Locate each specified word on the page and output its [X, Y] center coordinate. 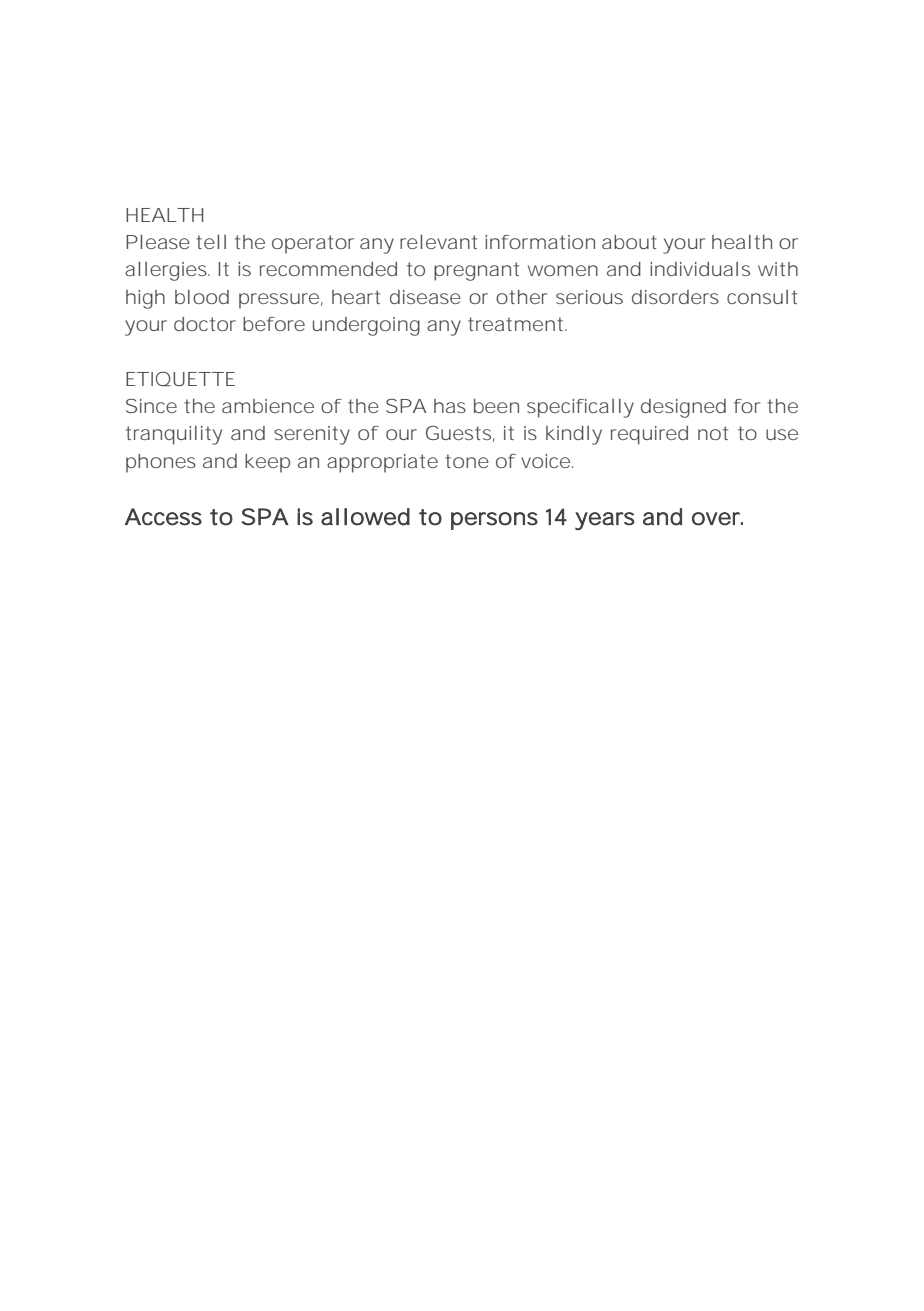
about [629, 242]
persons [494, 521]
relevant [438, 242]
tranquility [174, 435]
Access [163, 517]
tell [211, 242]
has [450, 406]
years [605, 521]
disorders [675, 297]
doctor [205, 324]
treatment [517, 324]
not [713, 433]
